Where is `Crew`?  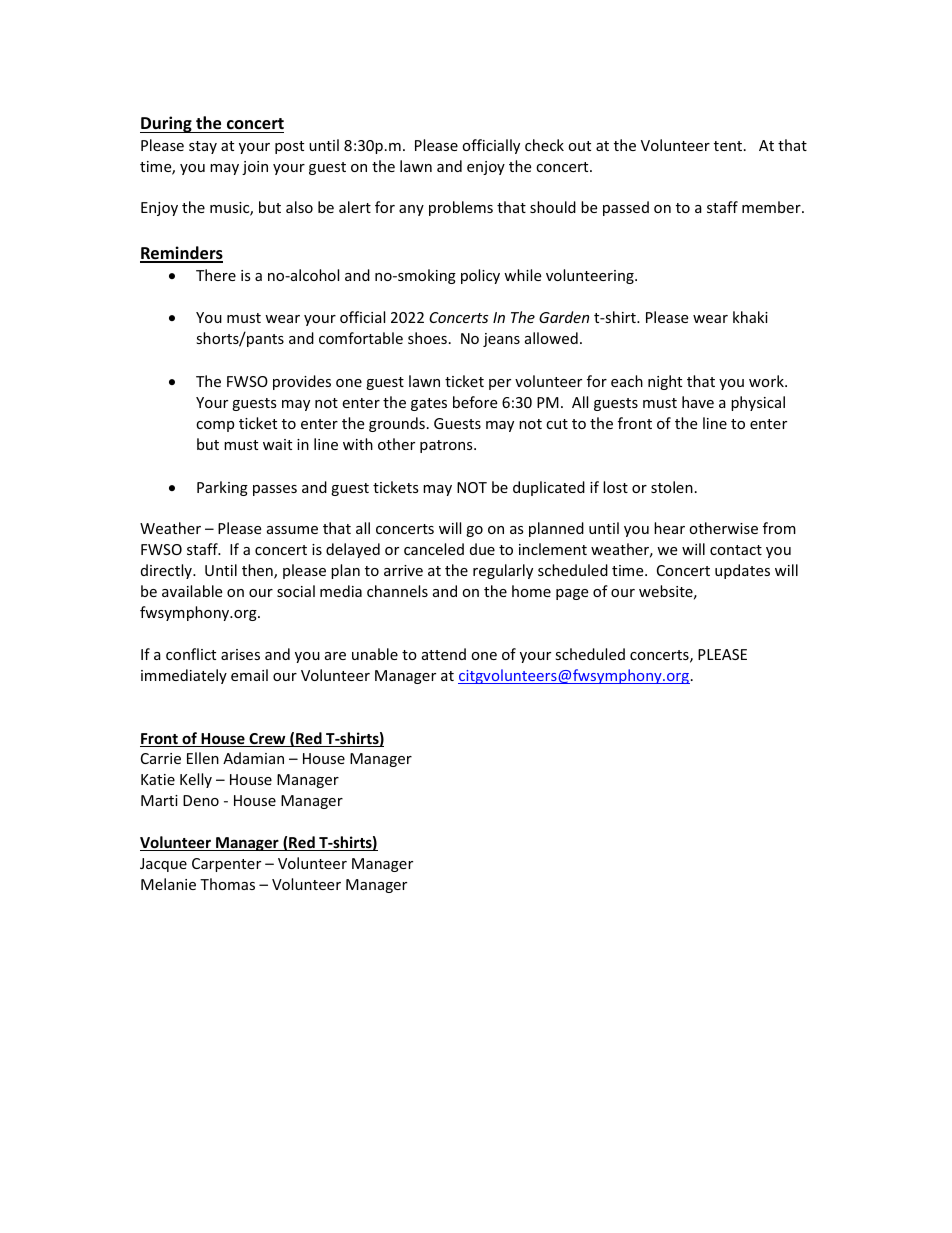
Crew is located at coordinates (267, 740).
